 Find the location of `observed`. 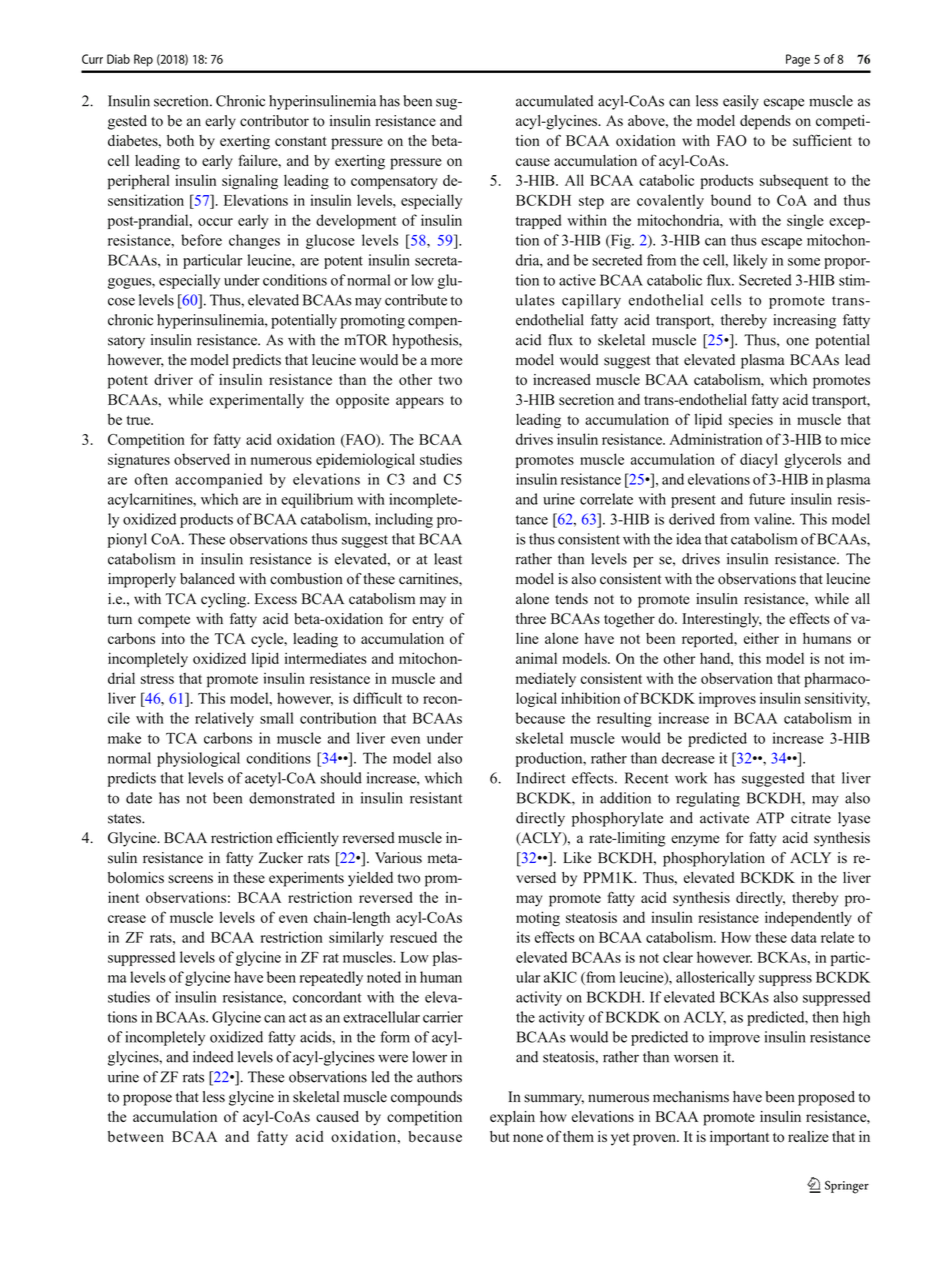

observed is located at coordinates (202, 459).
